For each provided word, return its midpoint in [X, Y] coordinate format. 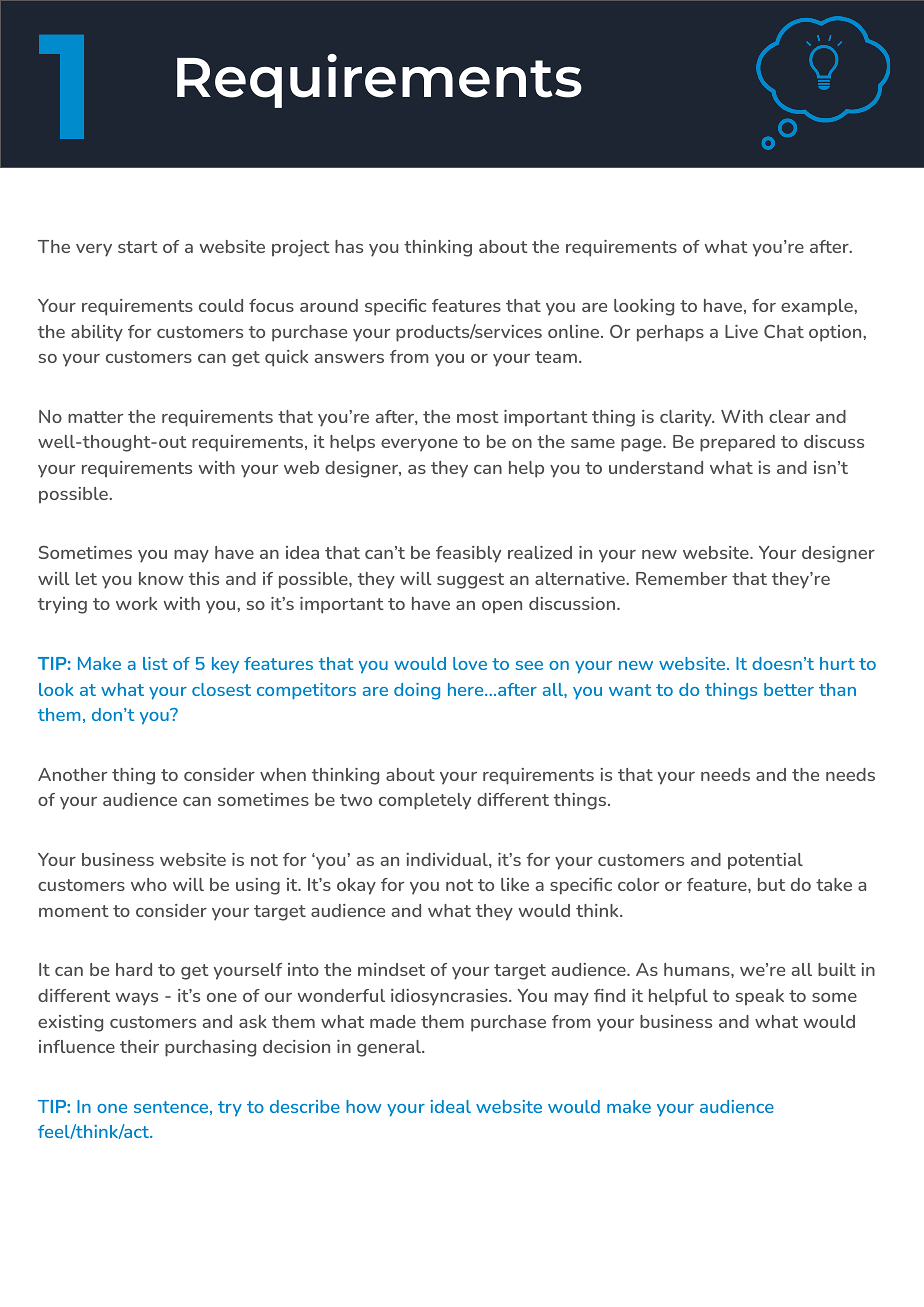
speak [759, 997]
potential [765, 861]
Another [72, 774]
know [161, 578]
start [138, 247]
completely [425, 801]
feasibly [468, 554]
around [329, 305]
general [390, 1048]
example [818, 307]
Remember [681, 578]
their [139, 1046]
